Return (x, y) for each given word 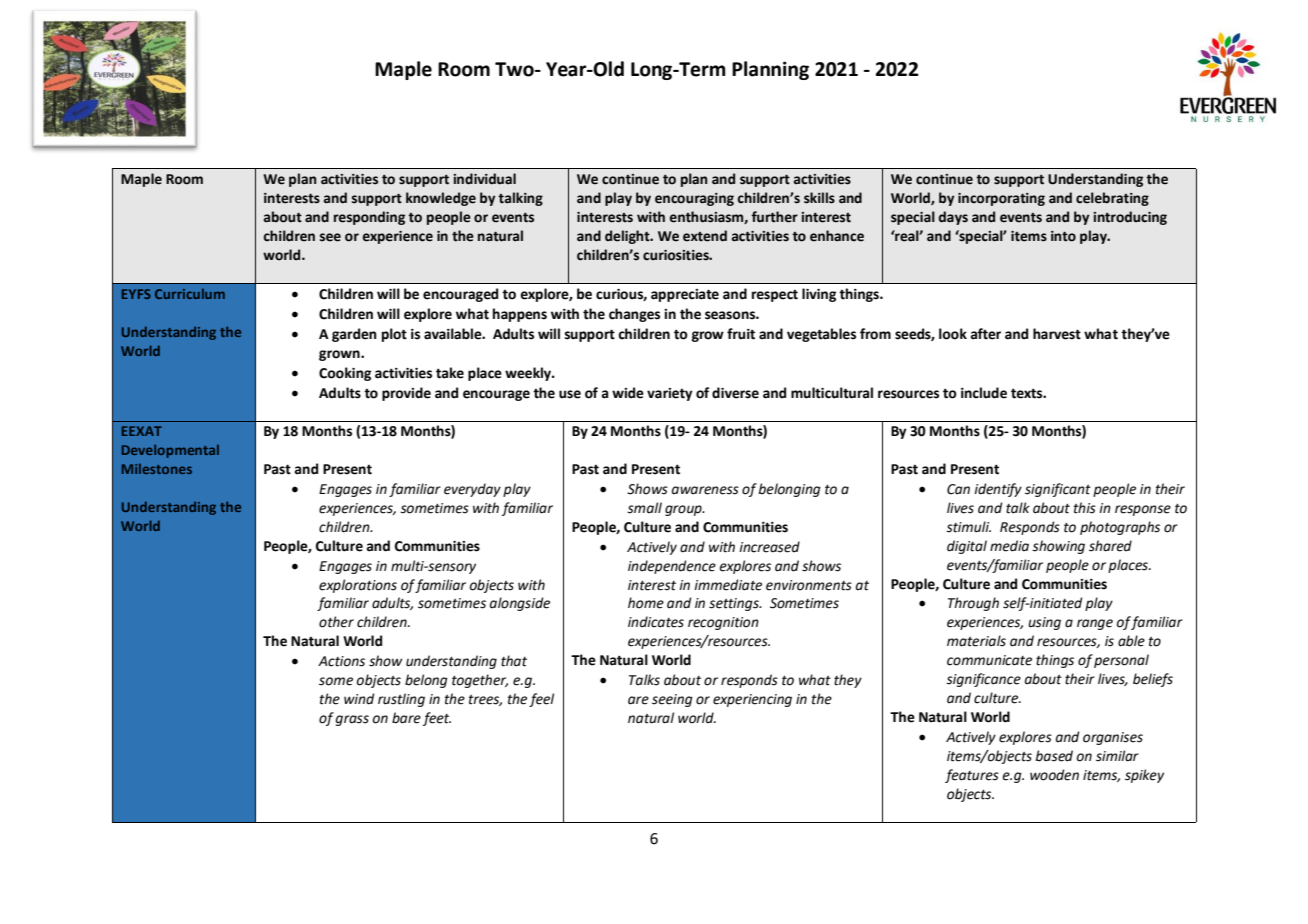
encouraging (694, 199)
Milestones (157, 469)
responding (369, 218)
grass (352, 720)
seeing (672, 700)
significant (1058, 490)
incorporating (1001, 199)
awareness (705, 490)
